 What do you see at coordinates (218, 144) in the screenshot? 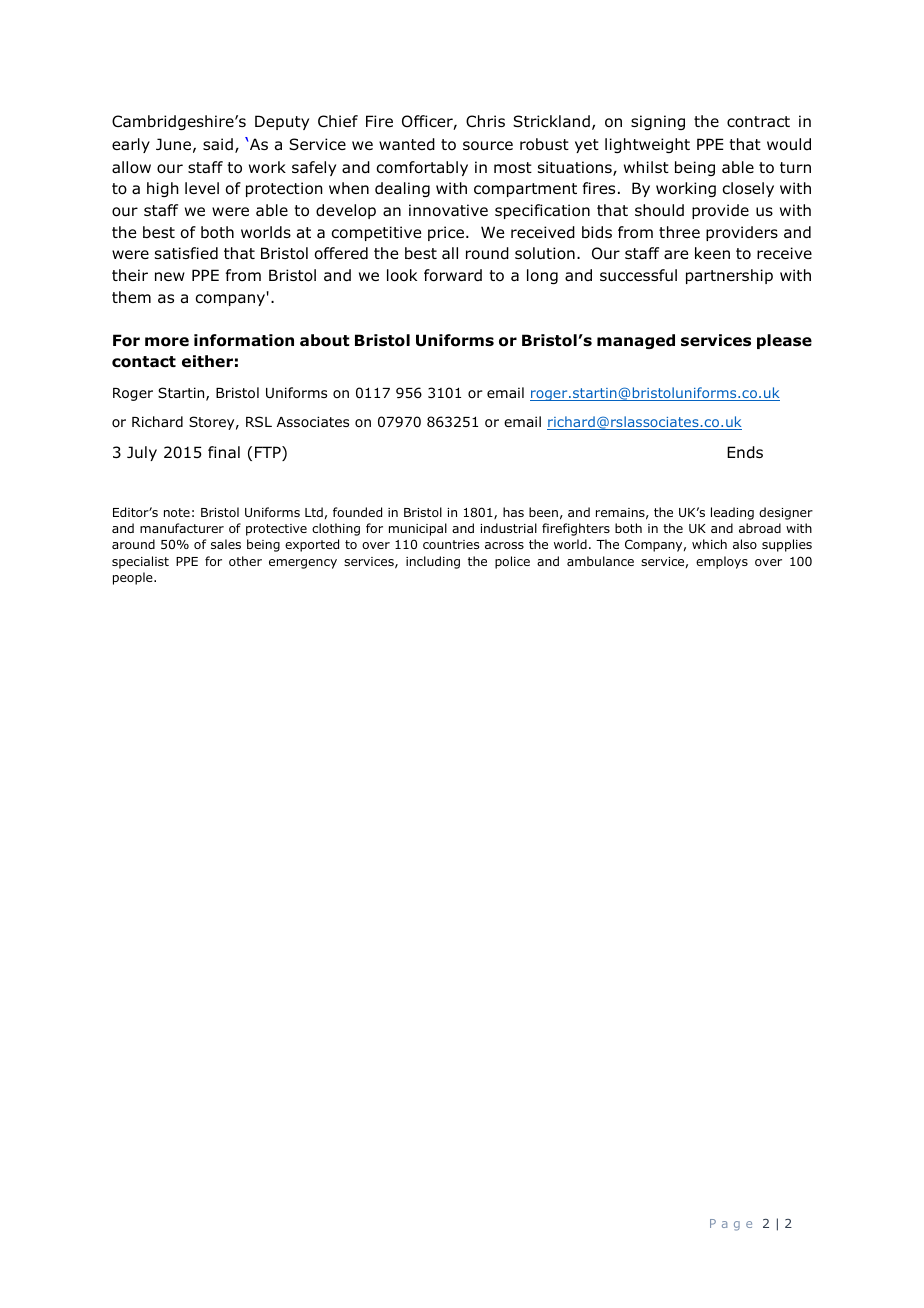
I see `said` at bounding box center [218, 144].
